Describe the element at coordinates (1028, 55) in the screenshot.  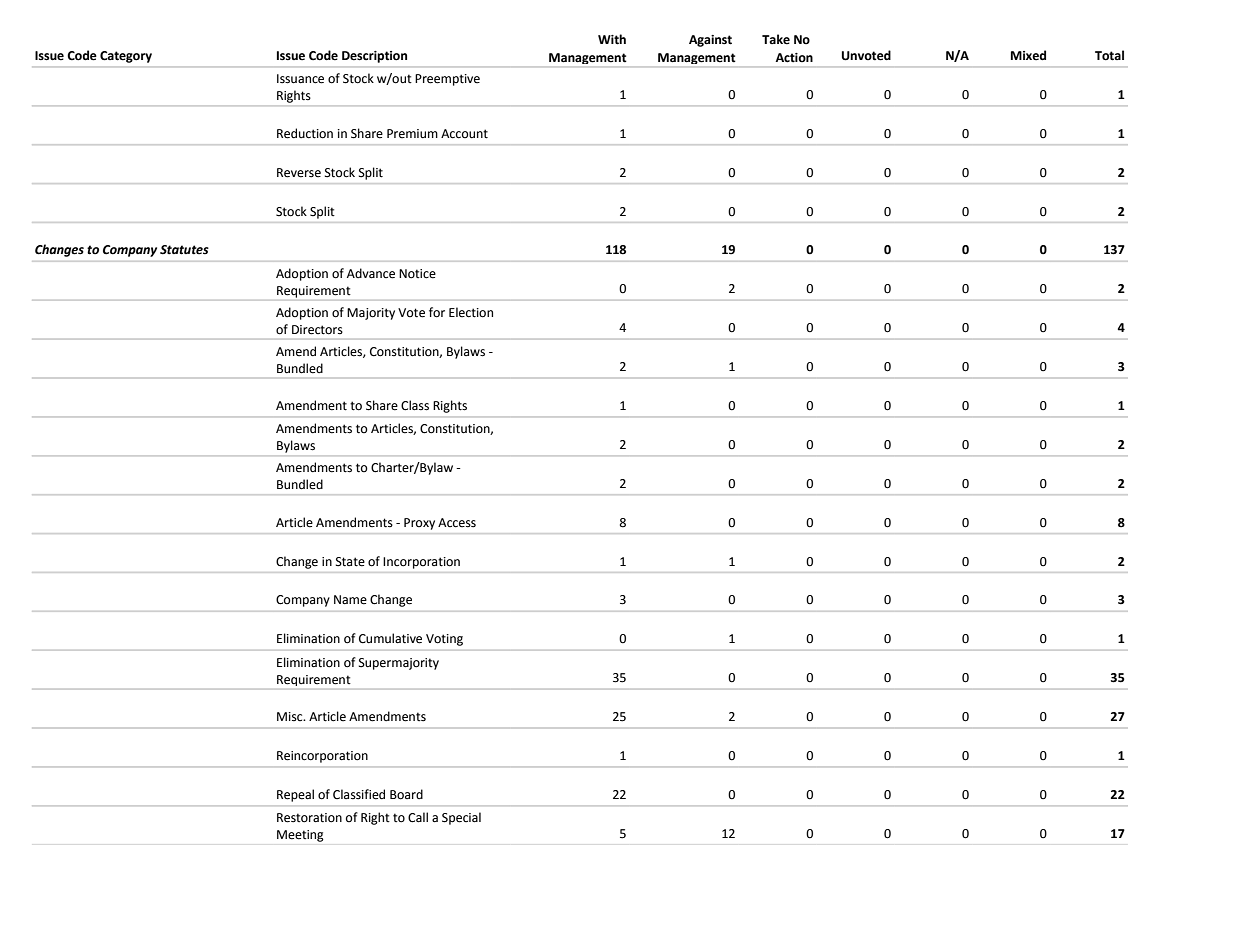
I see `Mixed` at that location.
